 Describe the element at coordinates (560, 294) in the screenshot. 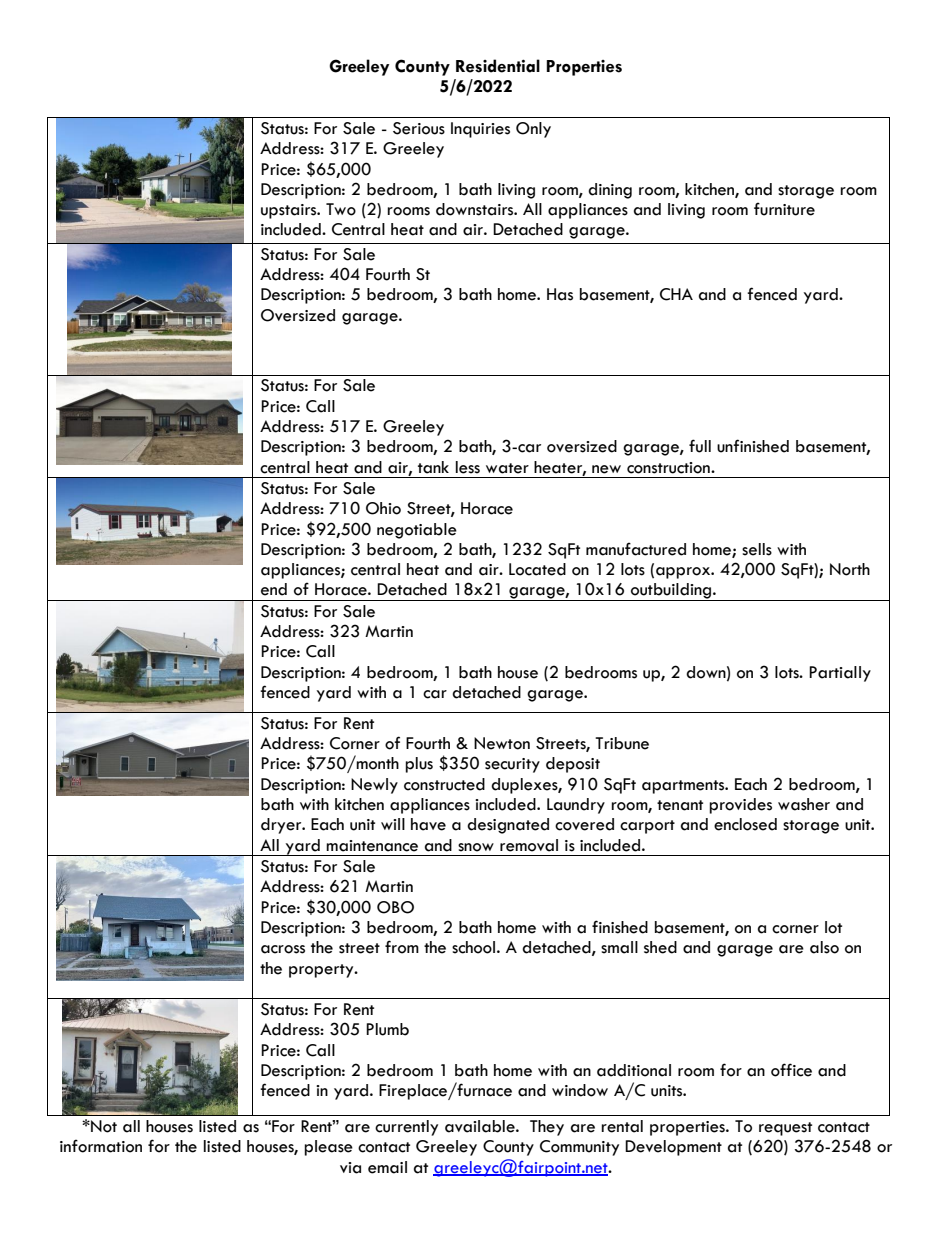

I see `Has` at that location.
